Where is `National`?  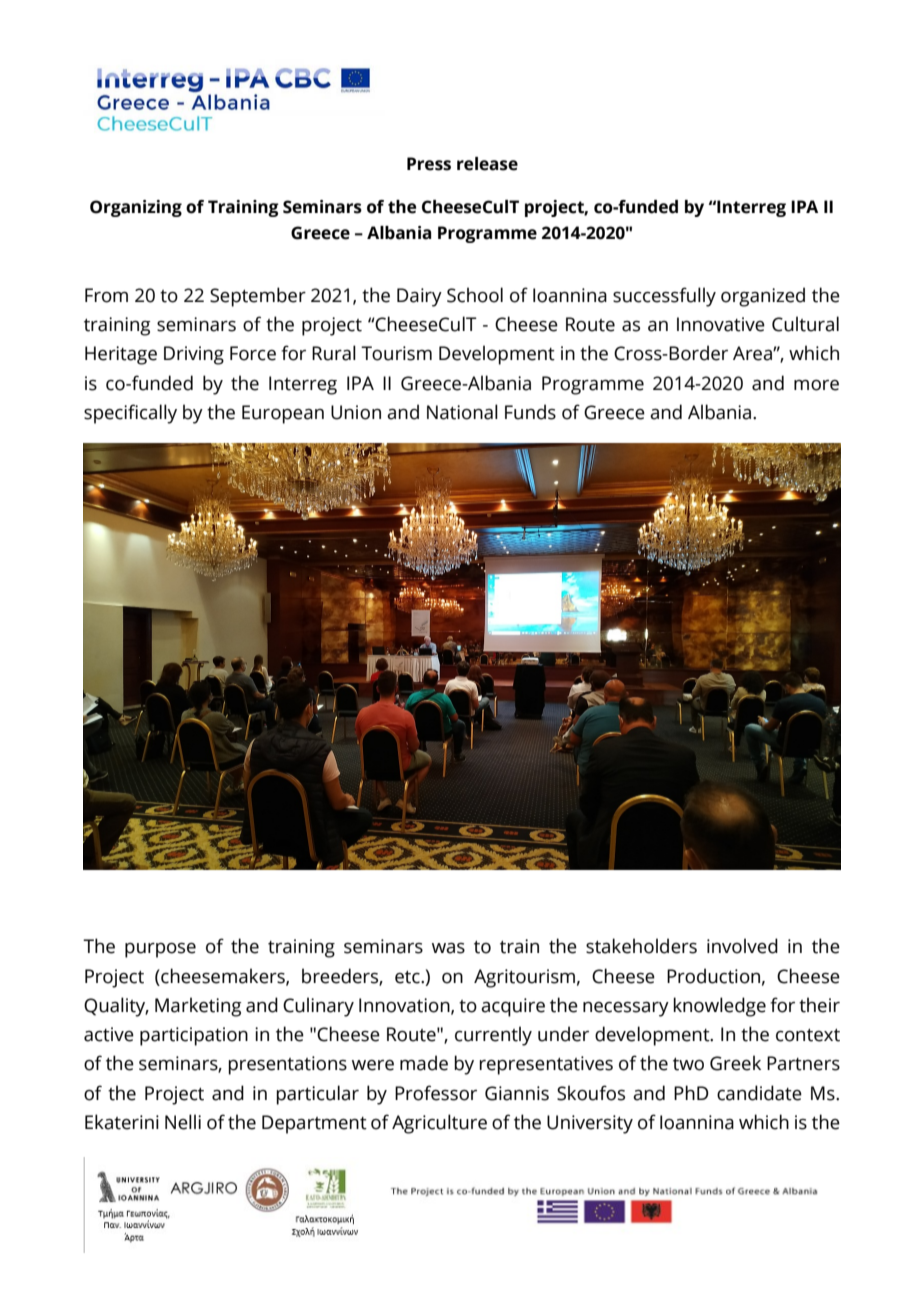 National is located at coordinates (462, 412).
